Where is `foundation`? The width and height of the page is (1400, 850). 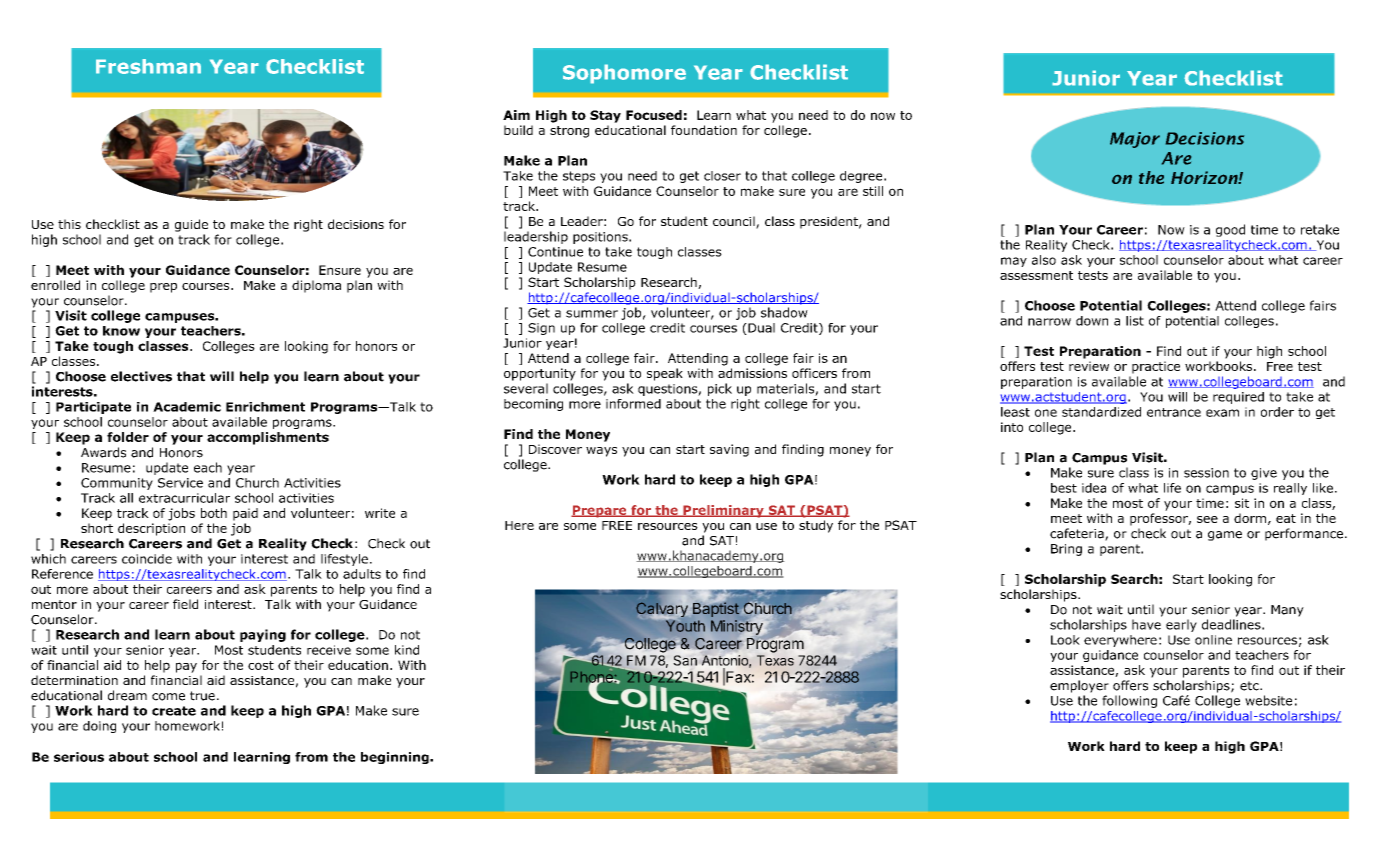 foundation is located at coordinates (704, 130).
